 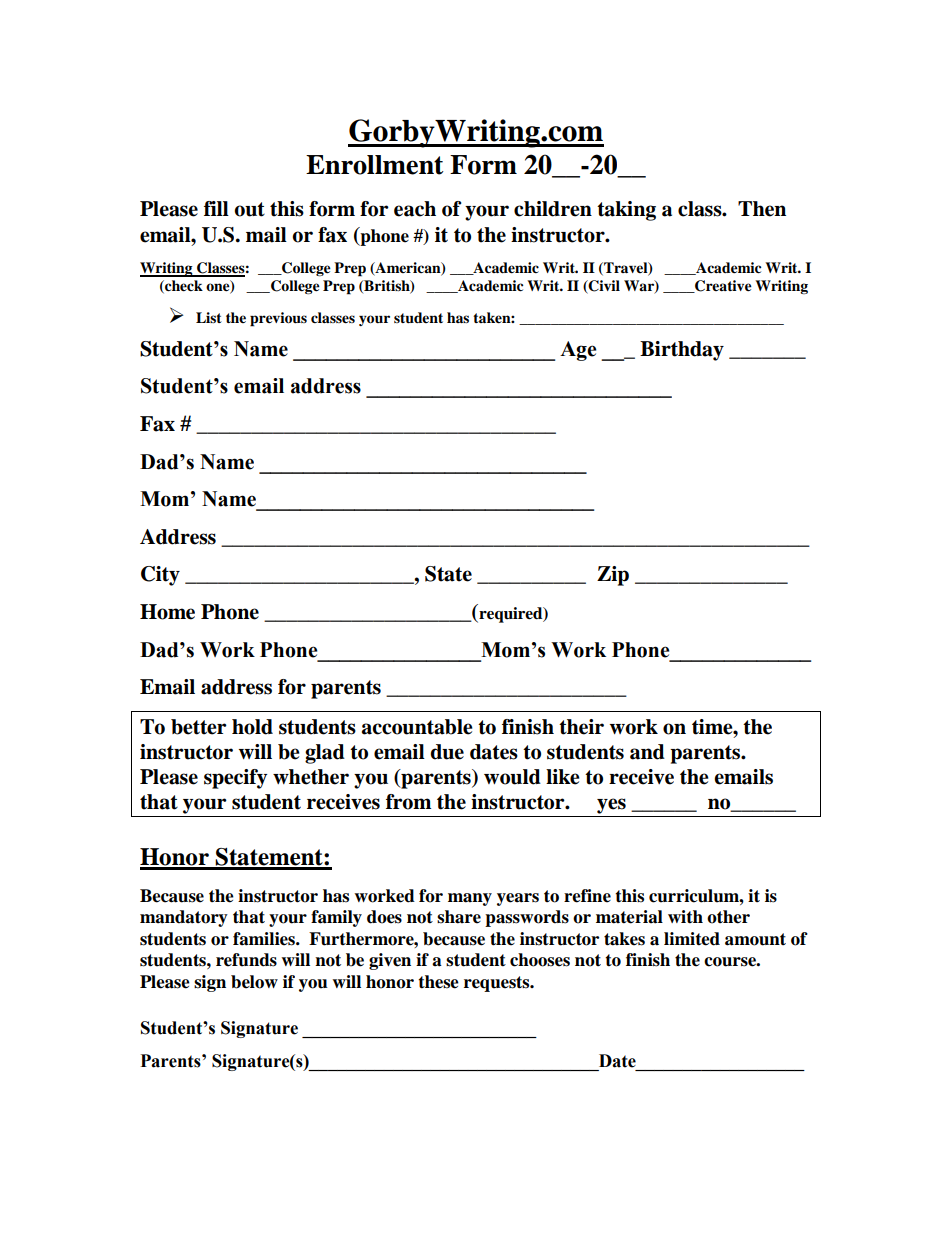 I want to click on Birthday, so click(x=682, y=351).
